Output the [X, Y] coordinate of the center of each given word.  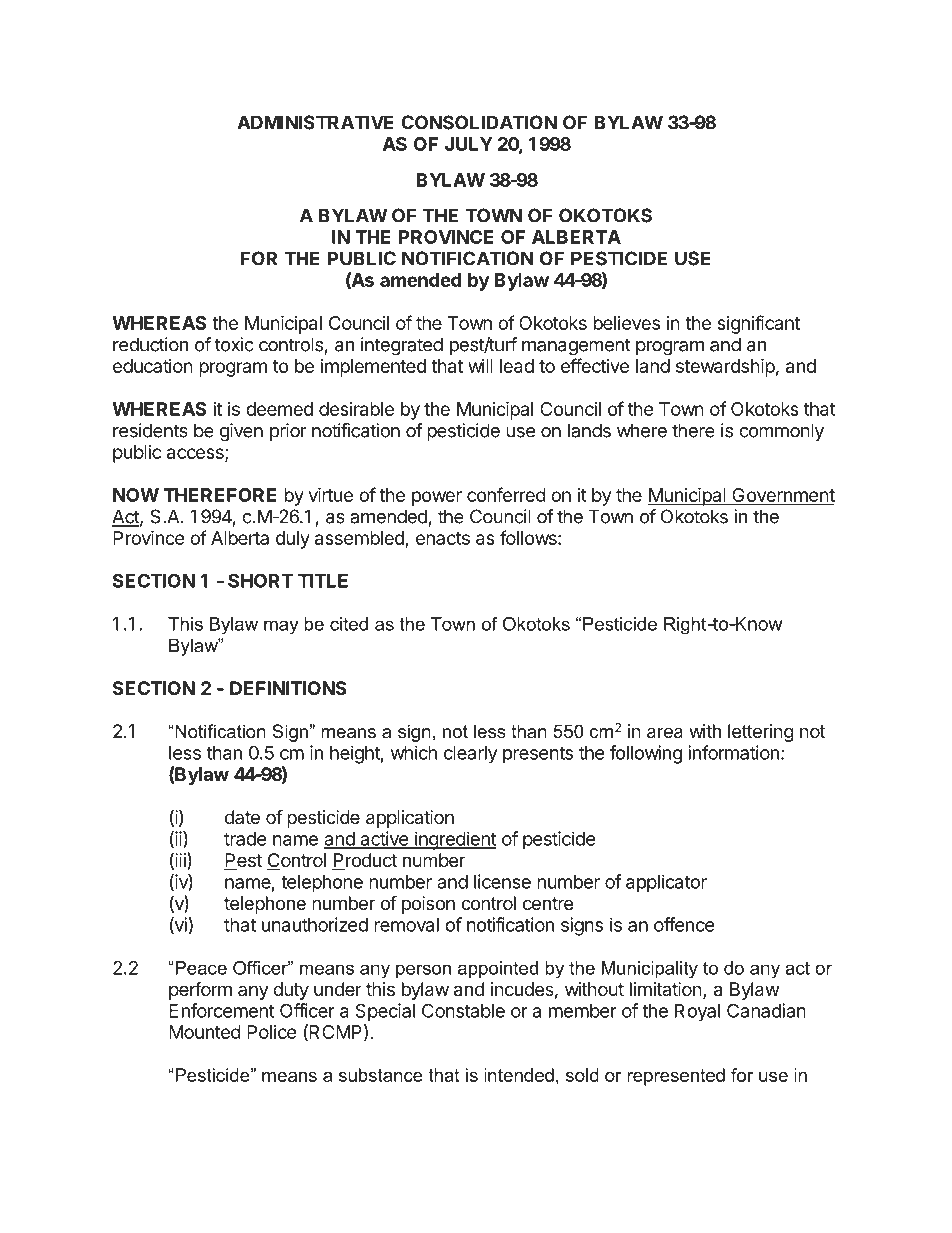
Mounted [205, 1032]
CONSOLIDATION [479, 122]
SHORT [260, 580]
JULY [469, 144]
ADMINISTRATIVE [315, 122]
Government [782, 496]
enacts [443, 538]
